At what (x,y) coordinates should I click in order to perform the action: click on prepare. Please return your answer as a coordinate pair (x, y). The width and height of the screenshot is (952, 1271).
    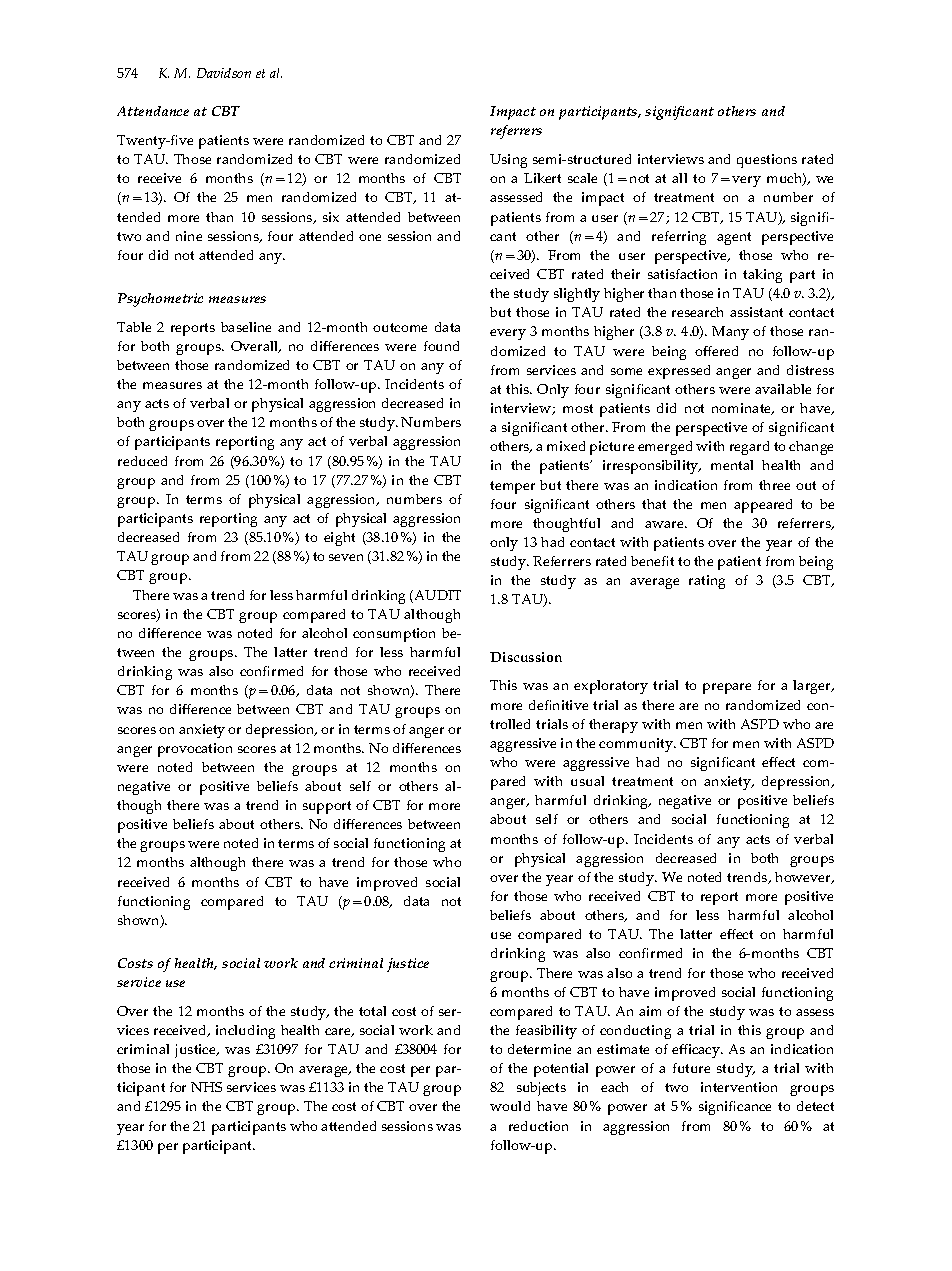
    Looking at the image, I should click on (727, 688).
